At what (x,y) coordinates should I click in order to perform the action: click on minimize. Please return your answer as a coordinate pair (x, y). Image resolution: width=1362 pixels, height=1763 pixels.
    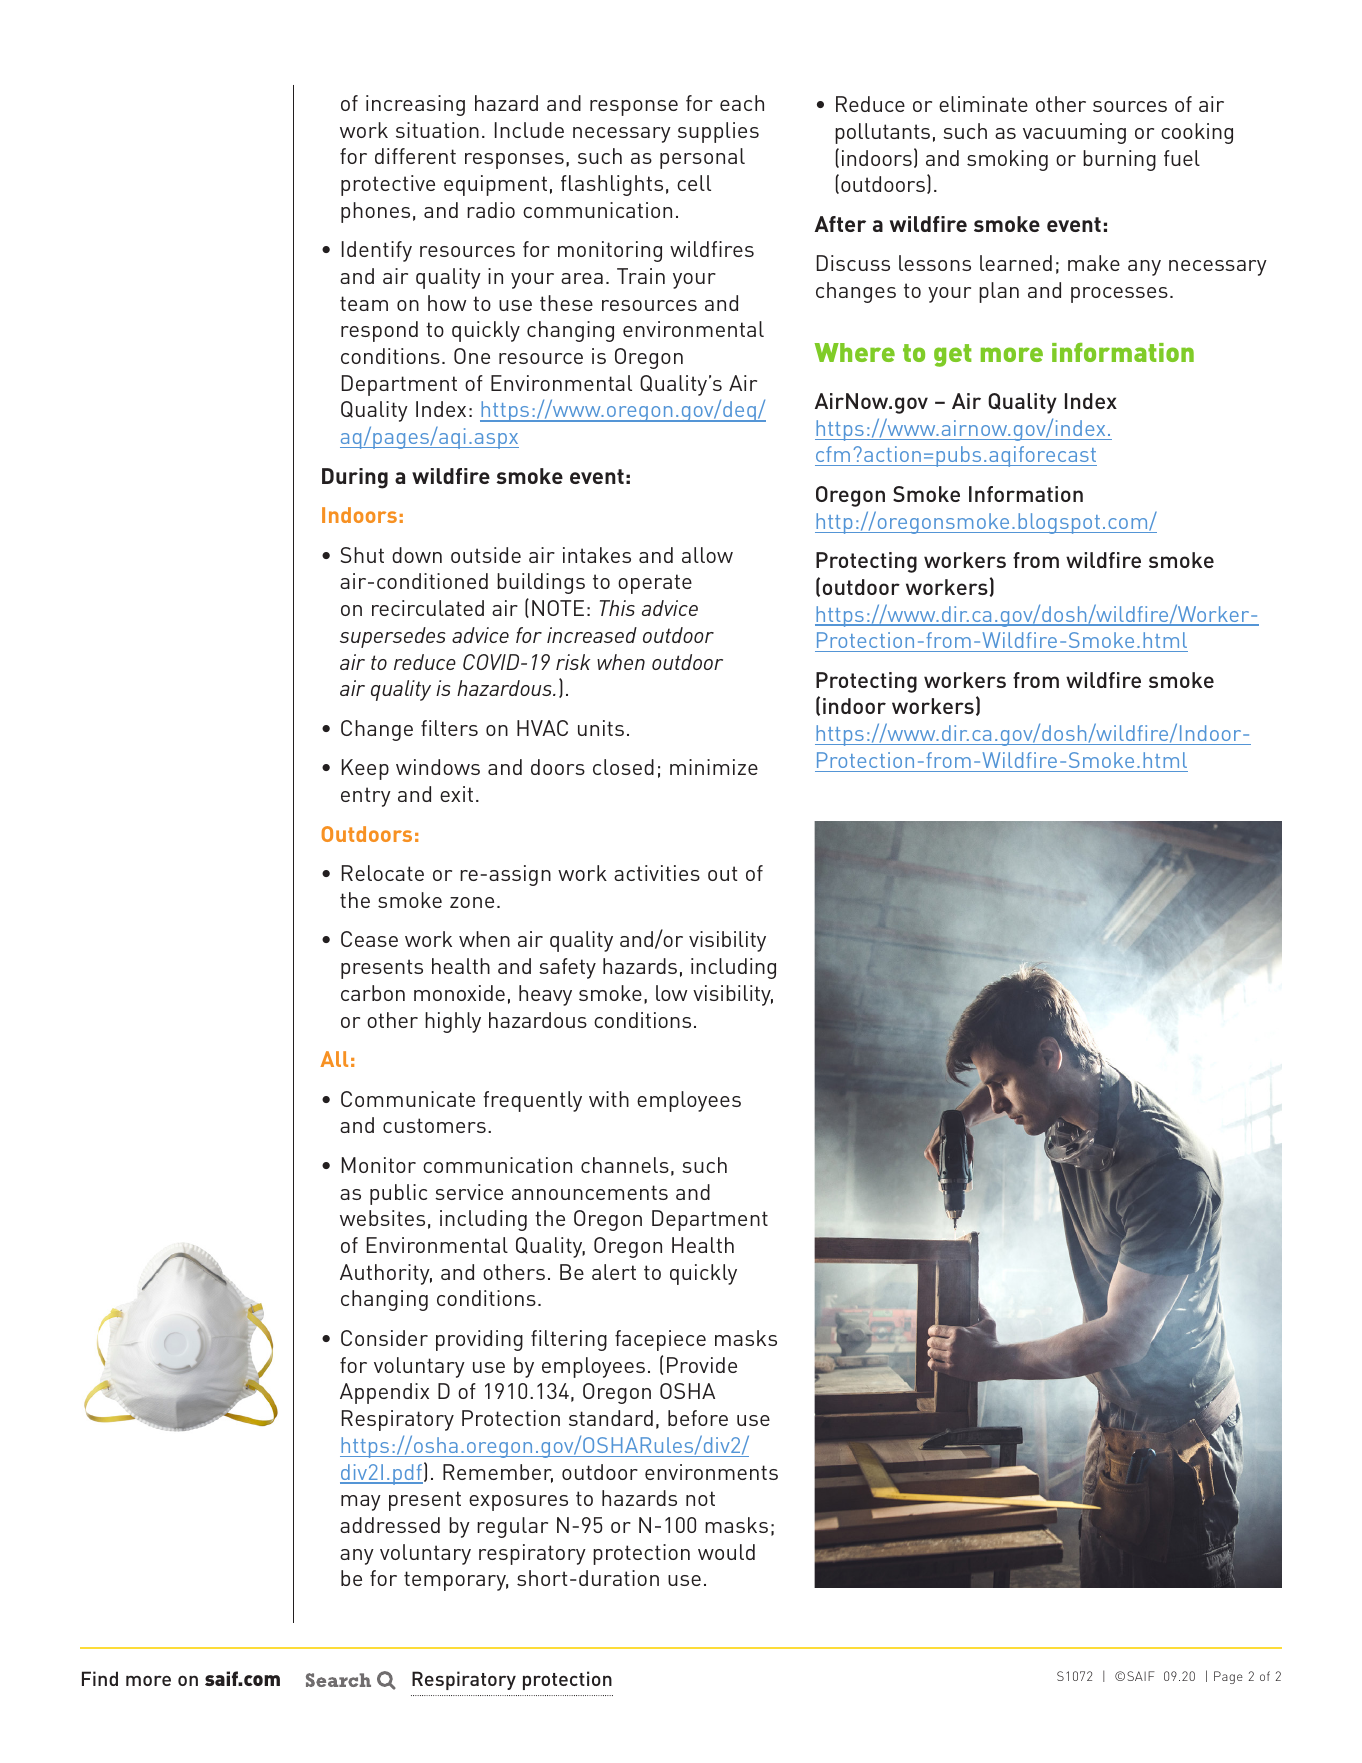
    Looking at the image, I should click on (714, 767).
